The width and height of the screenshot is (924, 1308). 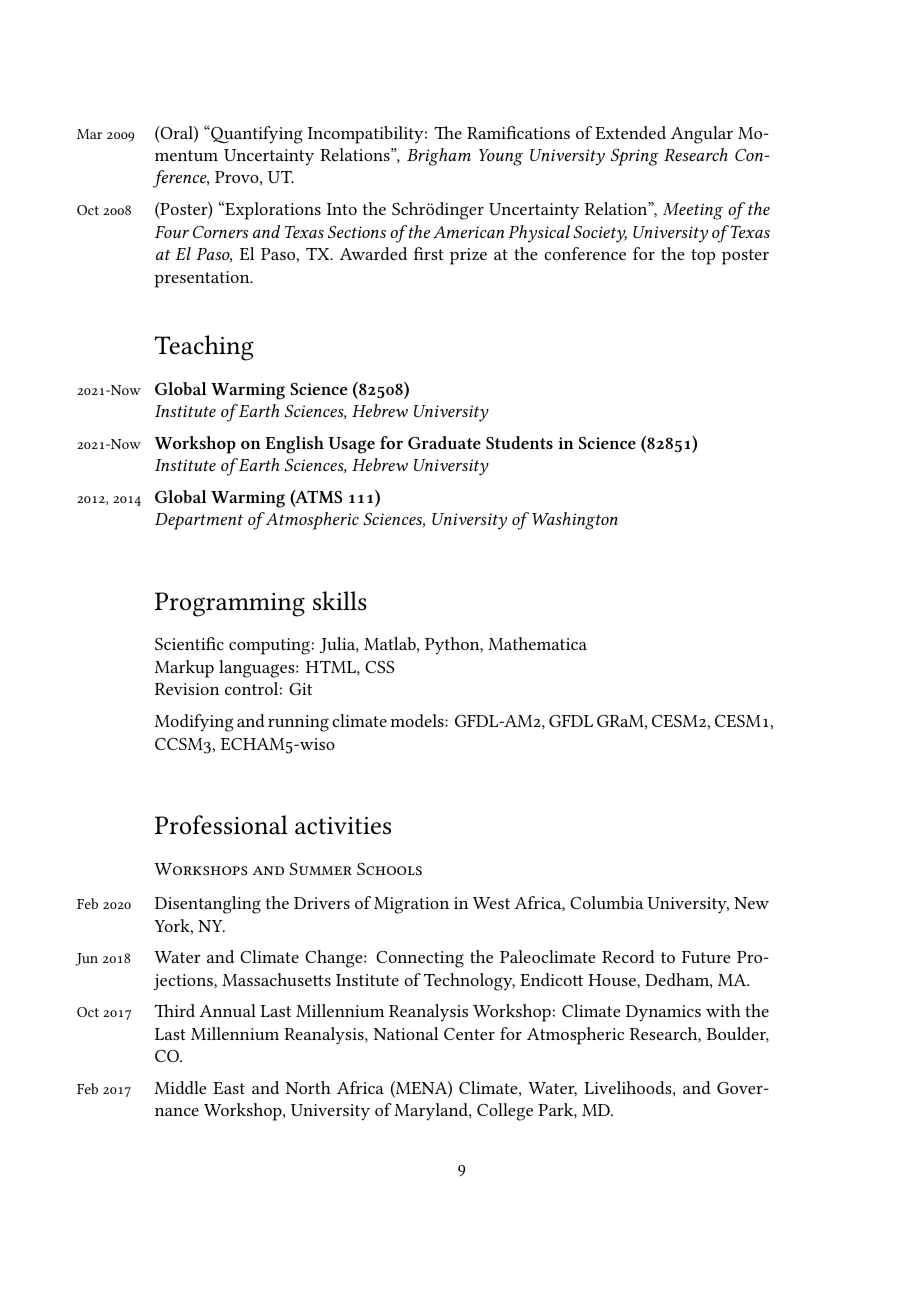 What do you see at coordinates (181, 1087) in the screenshot?
I see `Middle` at bounding box center [181, 1087].
